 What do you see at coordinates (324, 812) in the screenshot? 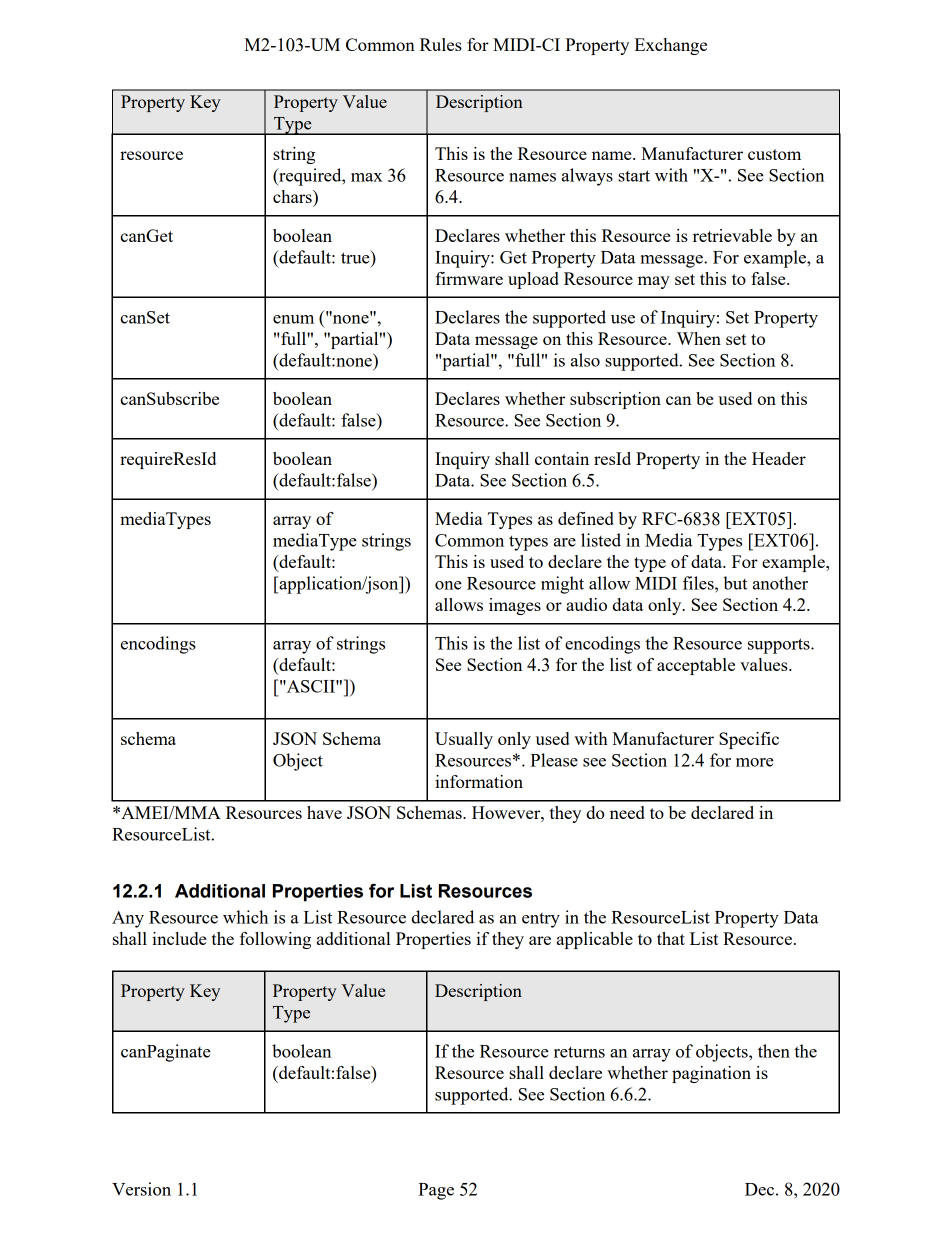
I see `have` at bounding box center [324, 812].
